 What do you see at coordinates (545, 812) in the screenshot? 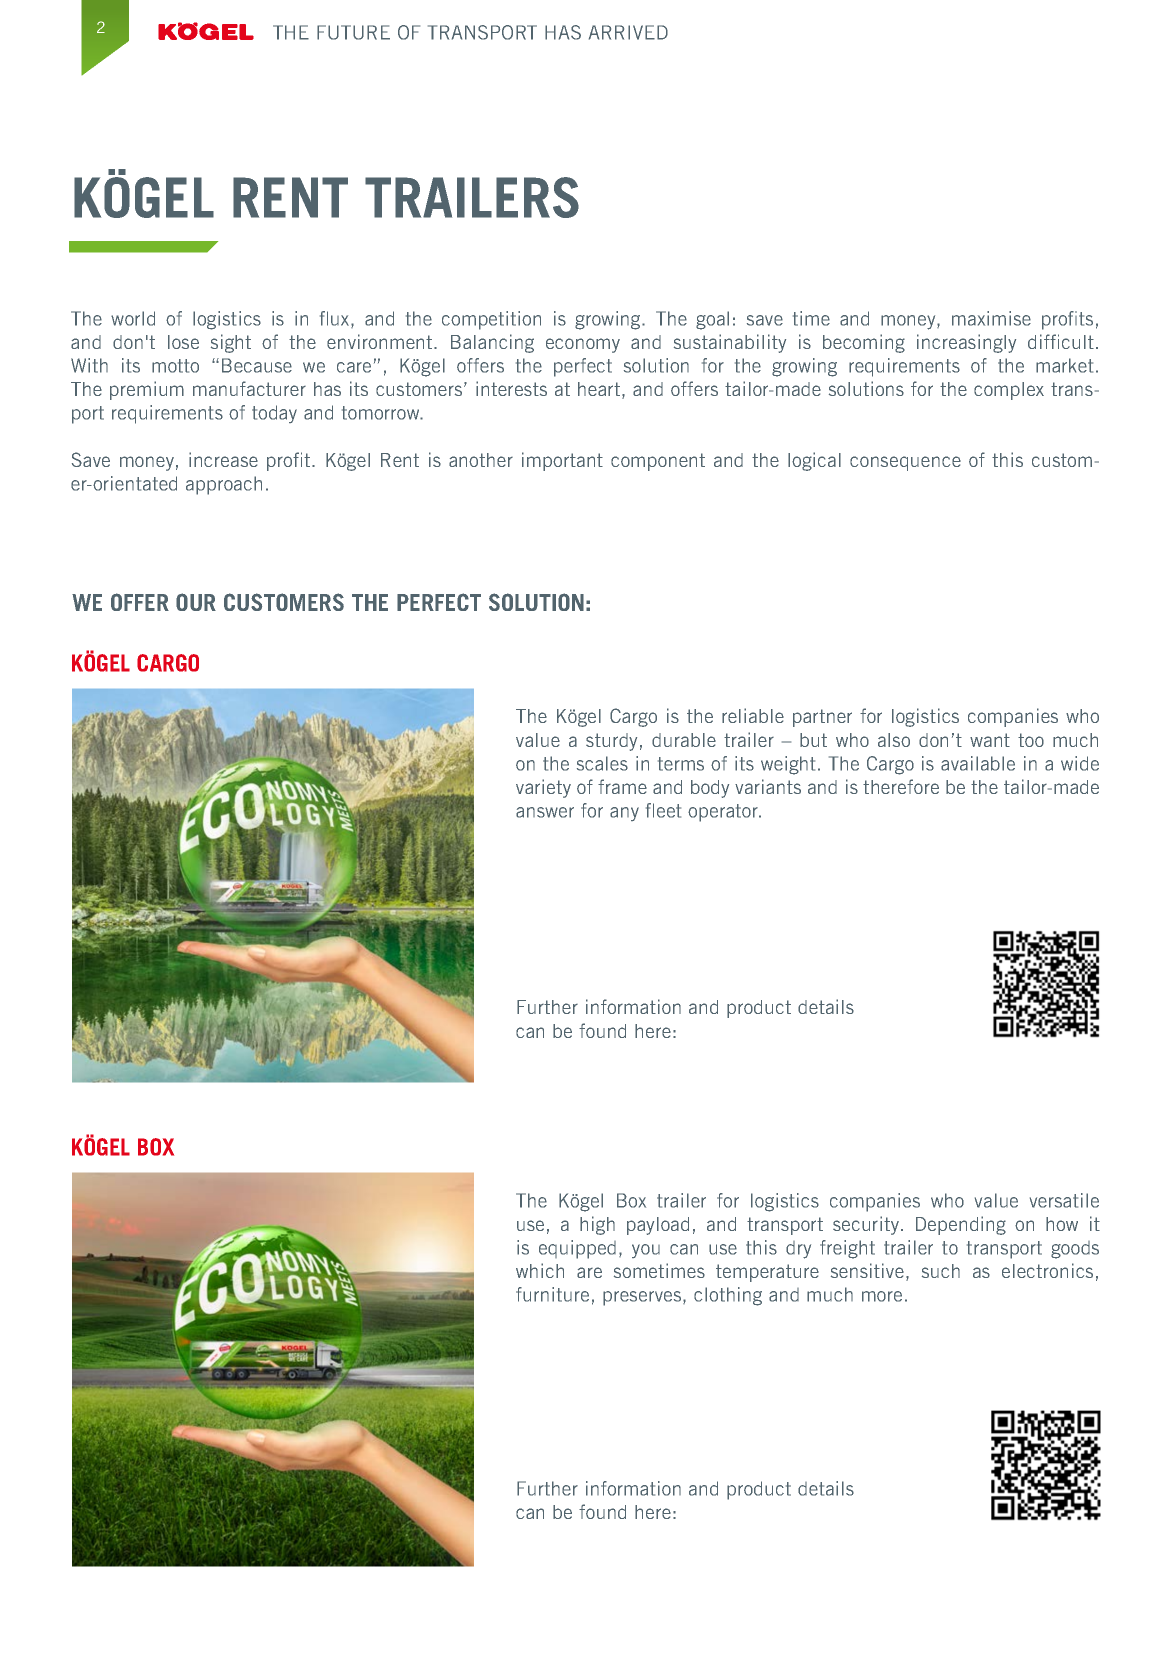
I see `answer` at bounding box center [545, 812].
